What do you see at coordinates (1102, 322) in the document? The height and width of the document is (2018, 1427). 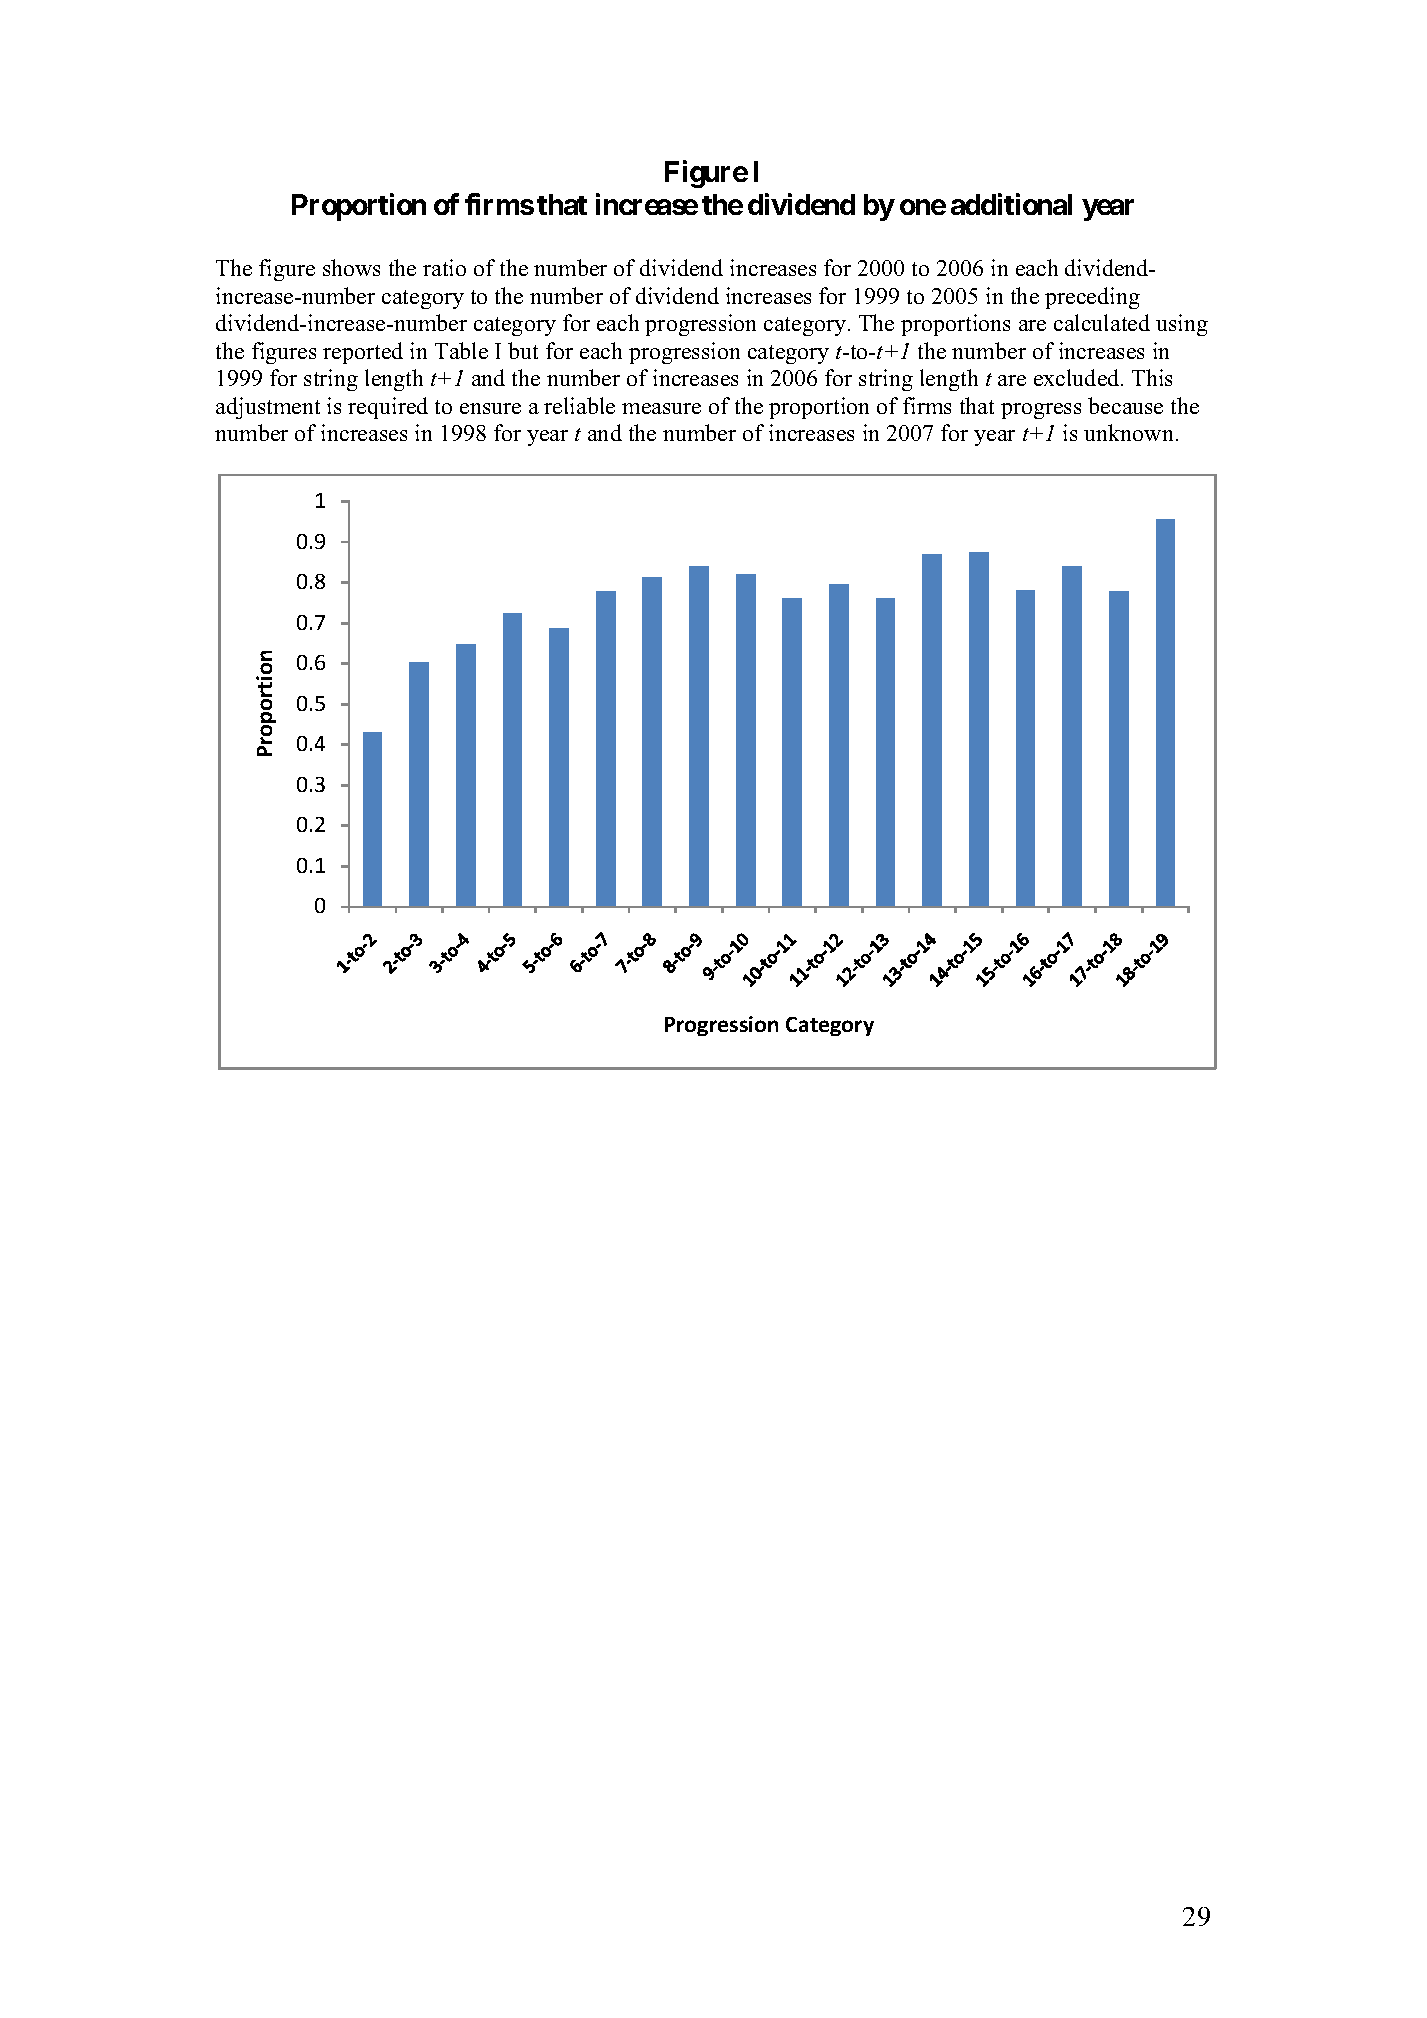 I see `calculated` at bounding box center [1102, 322].
